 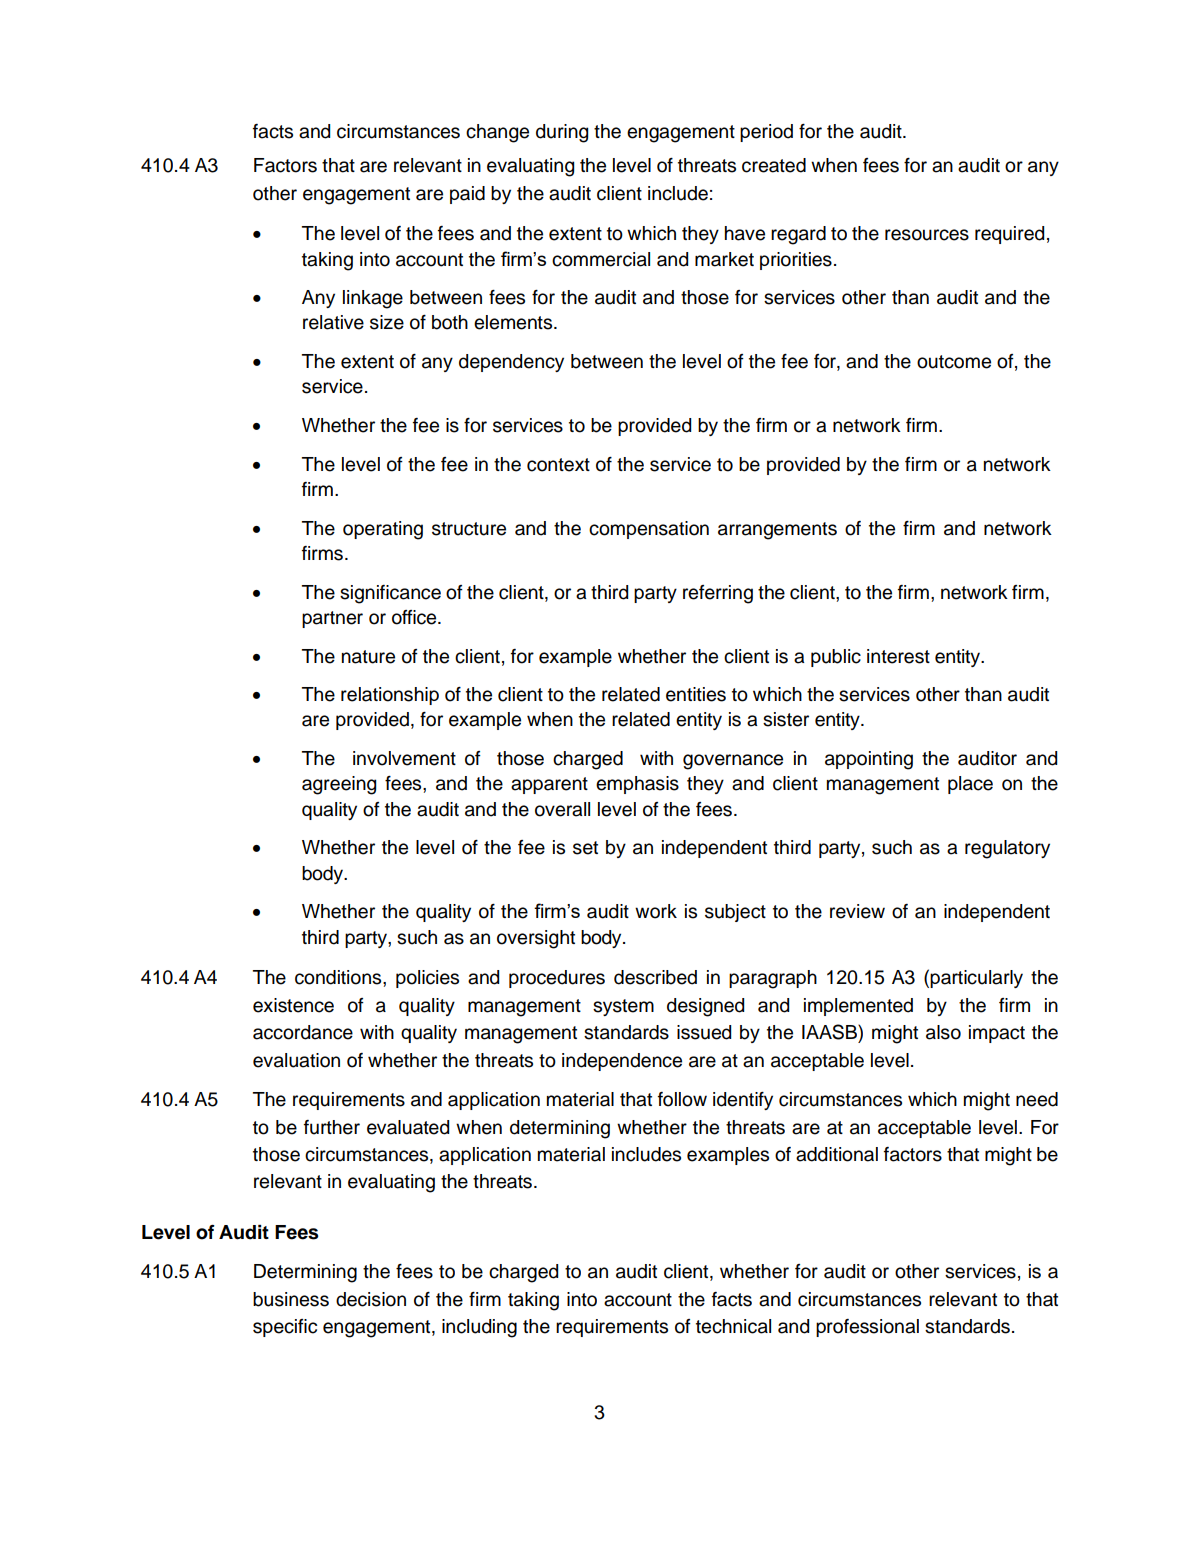 I want to click on during, so click(x=562, y=133).
